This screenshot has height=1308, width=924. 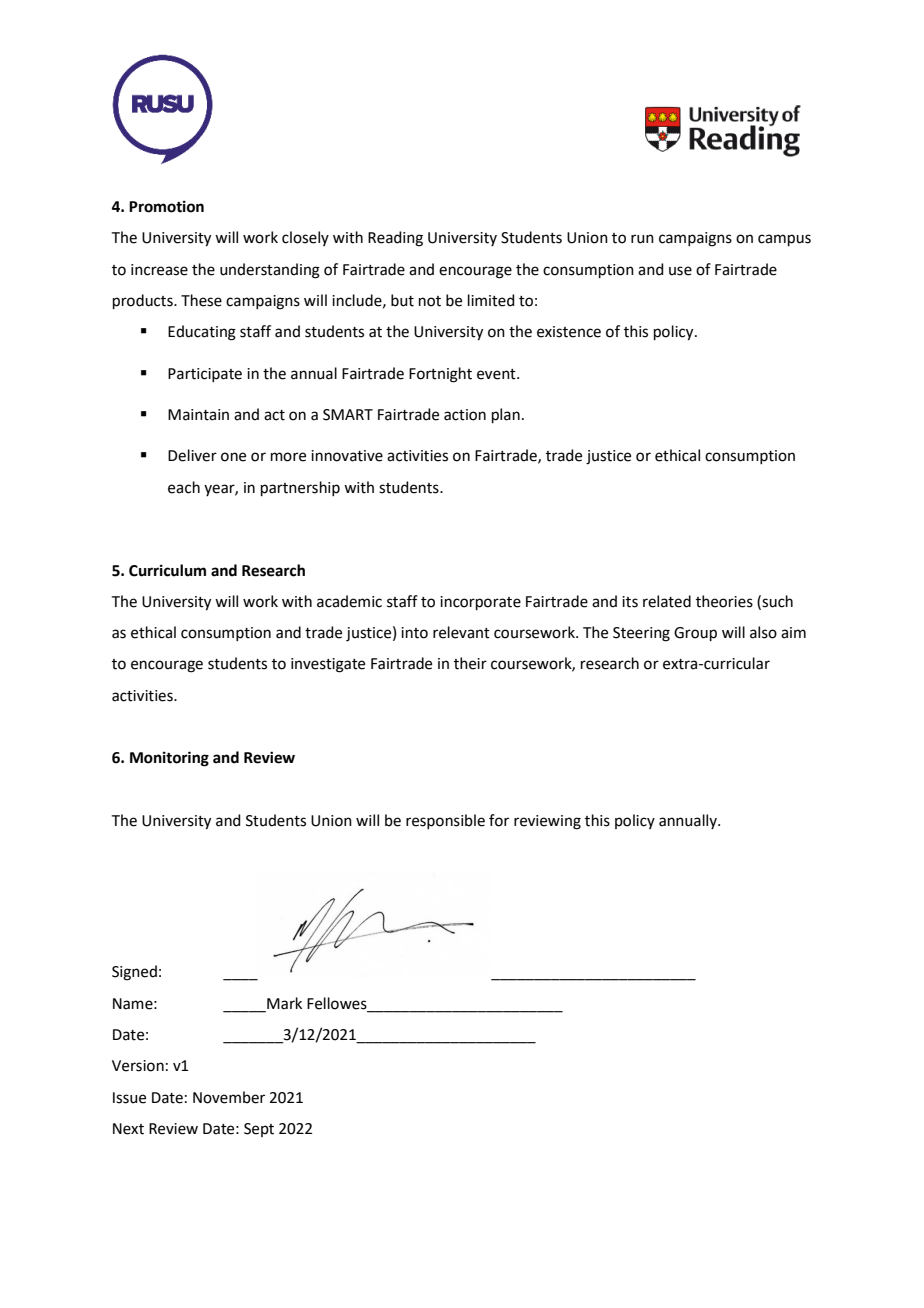 I want to click on Reading, so click(x=395, y=239).
